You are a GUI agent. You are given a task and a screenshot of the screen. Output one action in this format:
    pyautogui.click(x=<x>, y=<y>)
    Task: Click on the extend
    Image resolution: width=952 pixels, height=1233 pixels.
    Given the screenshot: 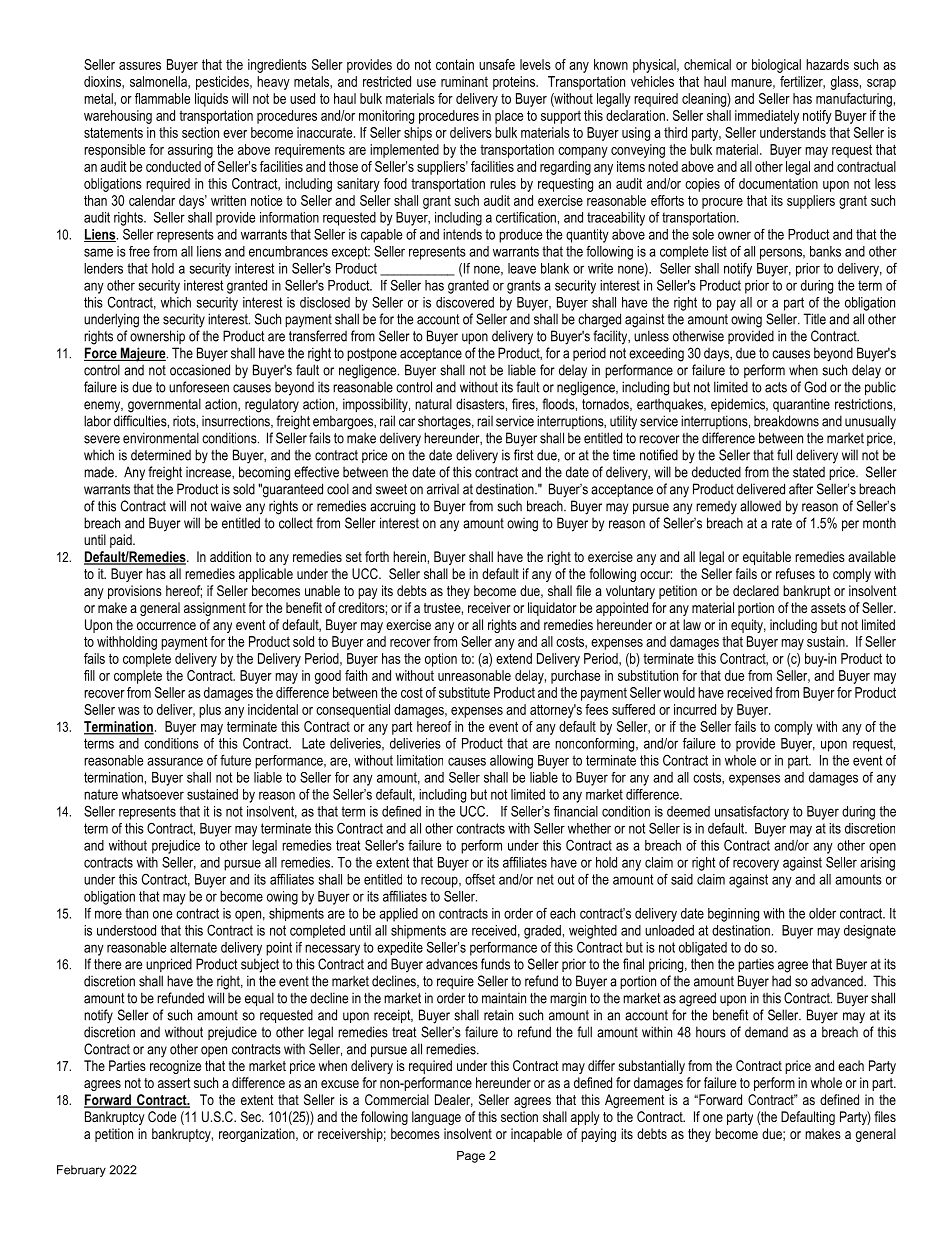 What is the action you would take?
    pyautogui.click(x=514, y=658)
